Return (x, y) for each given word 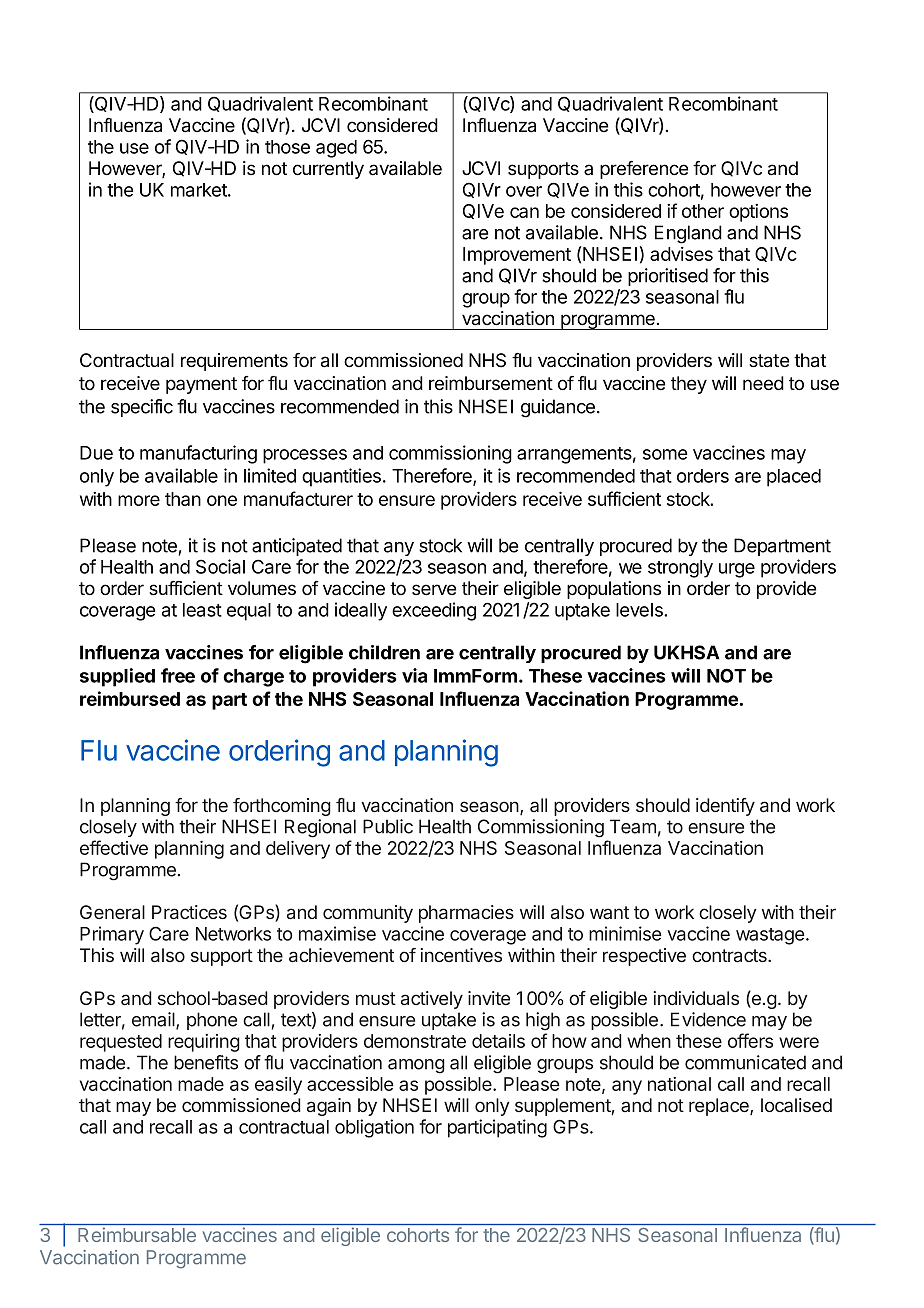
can (524, 212)
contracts (730, 956)
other (703, 211)
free (178, 675)
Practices (189, 912)
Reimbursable (137, 1235)
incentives (461, 955)
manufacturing (198, 454)
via (414, 675)
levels (640, 610)
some (665, 454)
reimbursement (491, 383)
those (287, 147)
